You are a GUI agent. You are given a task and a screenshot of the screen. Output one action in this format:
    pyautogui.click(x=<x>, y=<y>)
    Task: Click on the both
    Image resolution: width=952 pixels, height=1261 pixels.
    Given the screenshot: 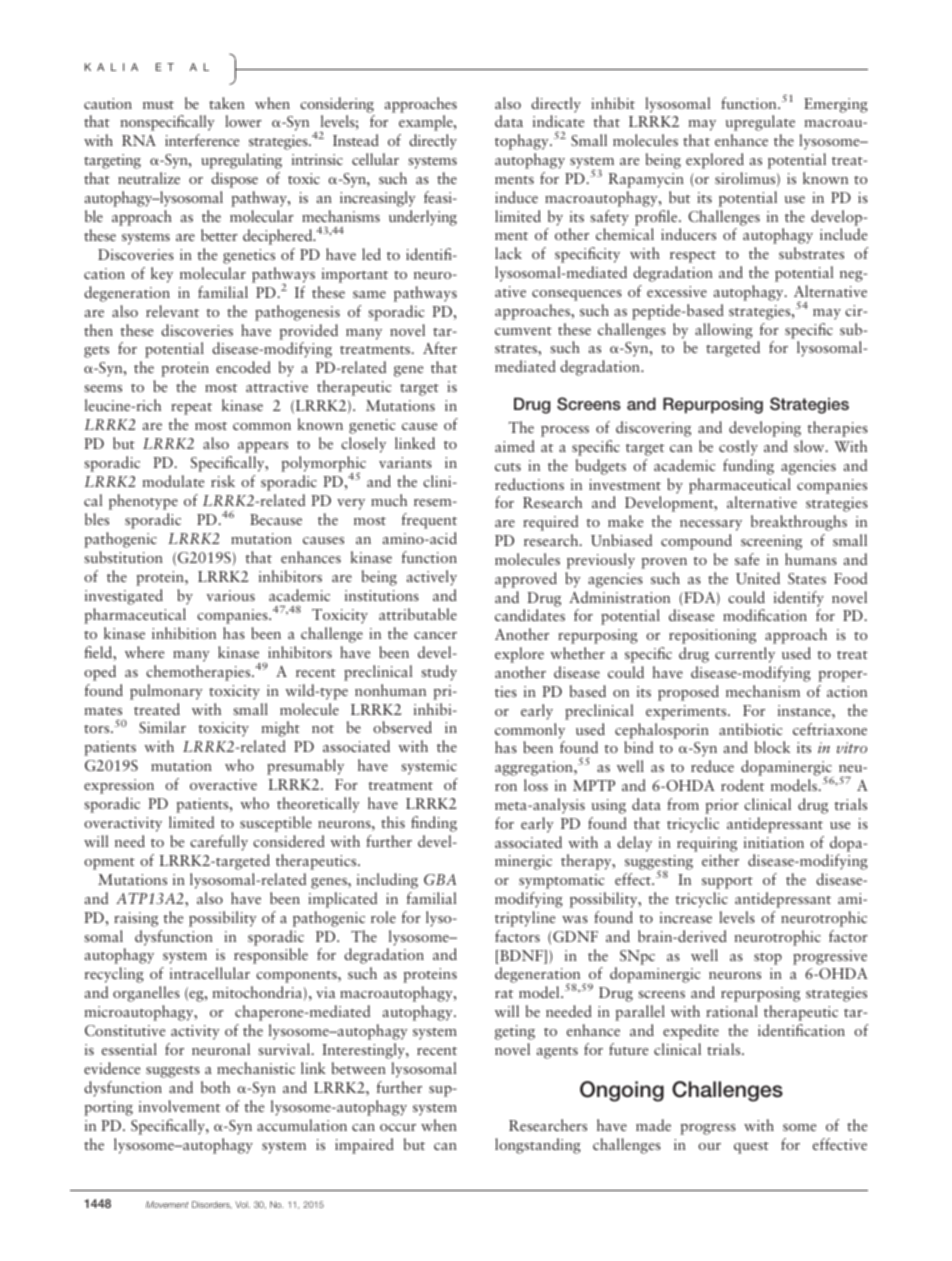 What is the action you would take?
    pyautogui.click(x=215, y=1087)
